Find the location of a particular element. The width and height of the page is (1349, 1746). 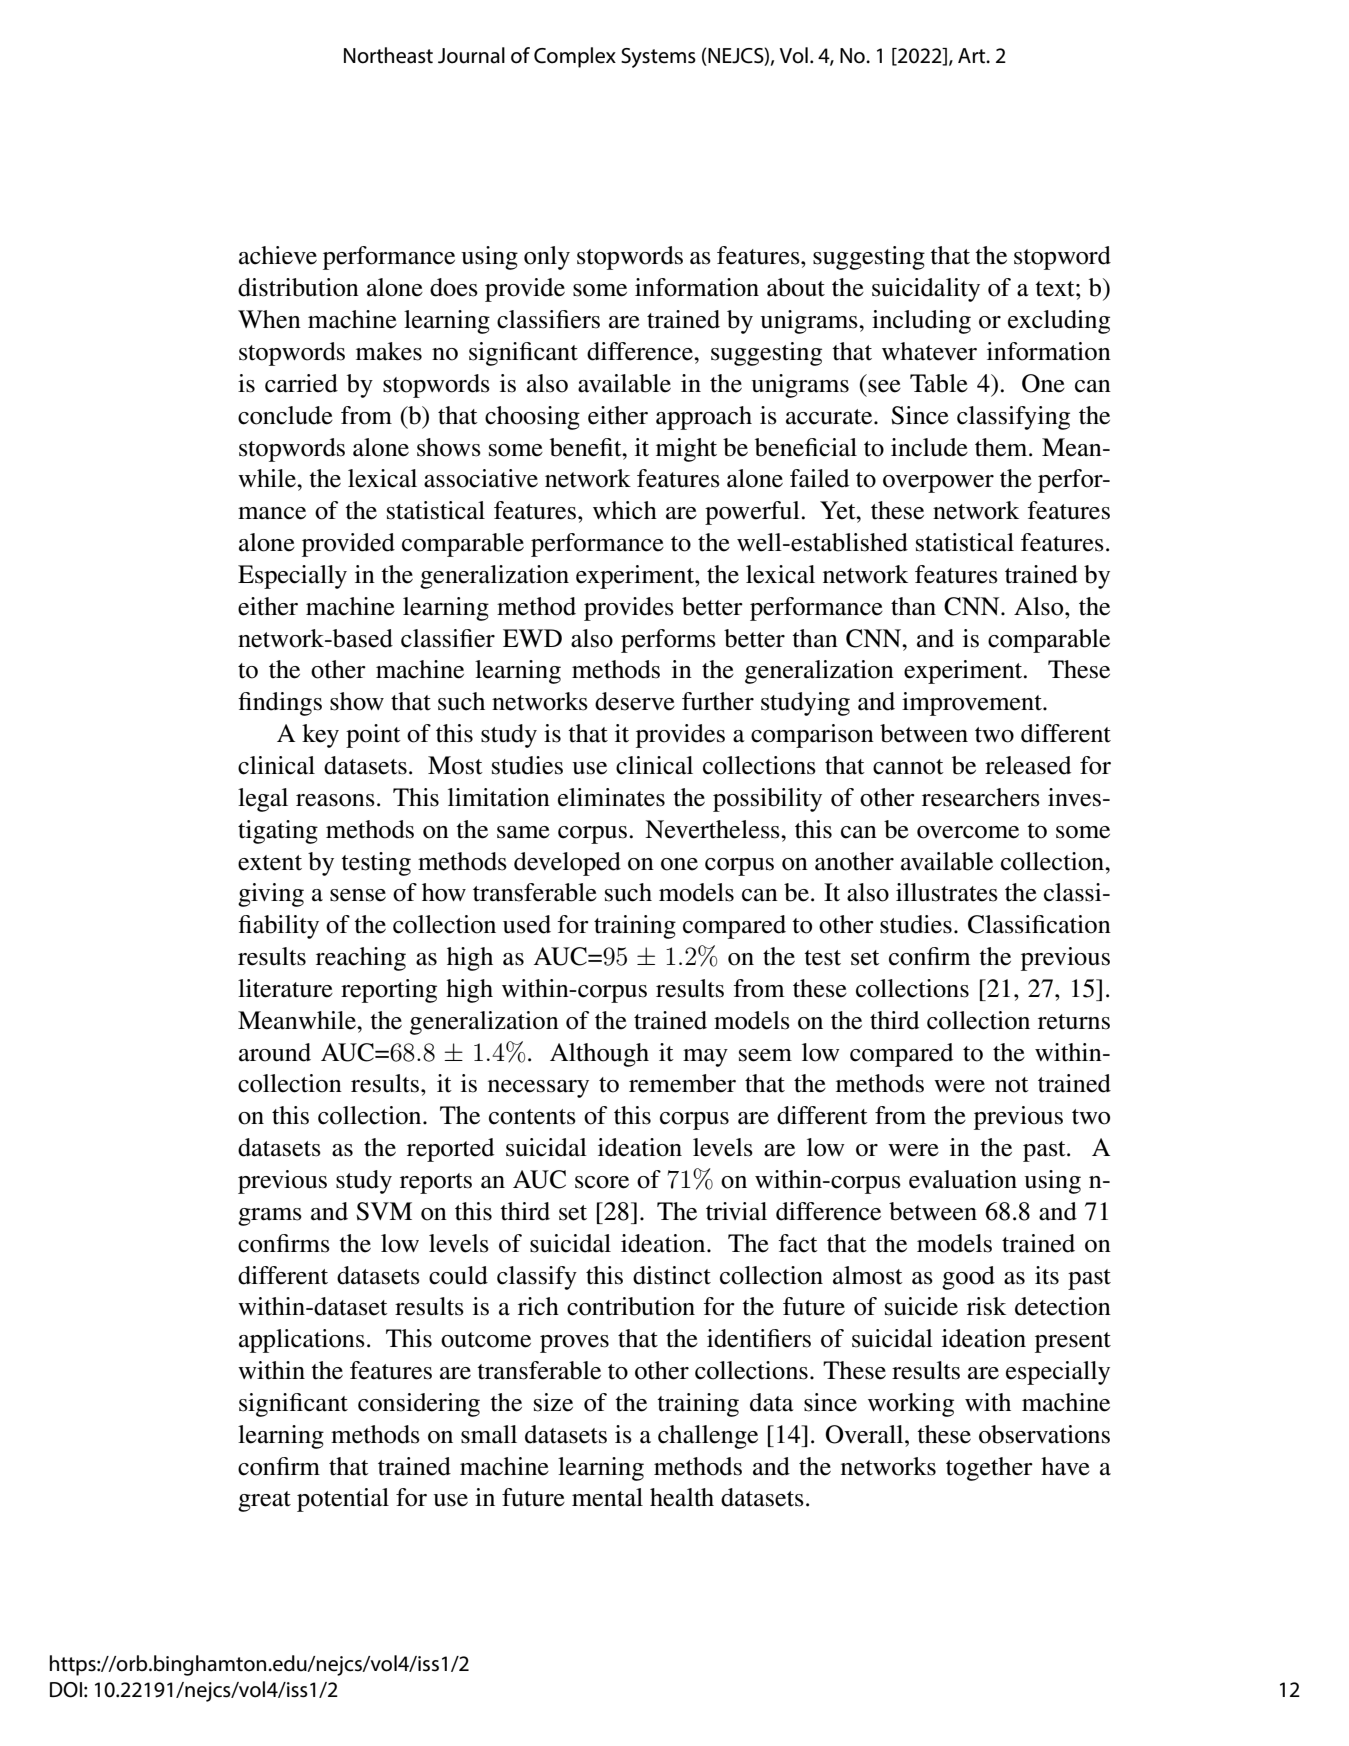

applications is located at coordinates (302, 1341).
